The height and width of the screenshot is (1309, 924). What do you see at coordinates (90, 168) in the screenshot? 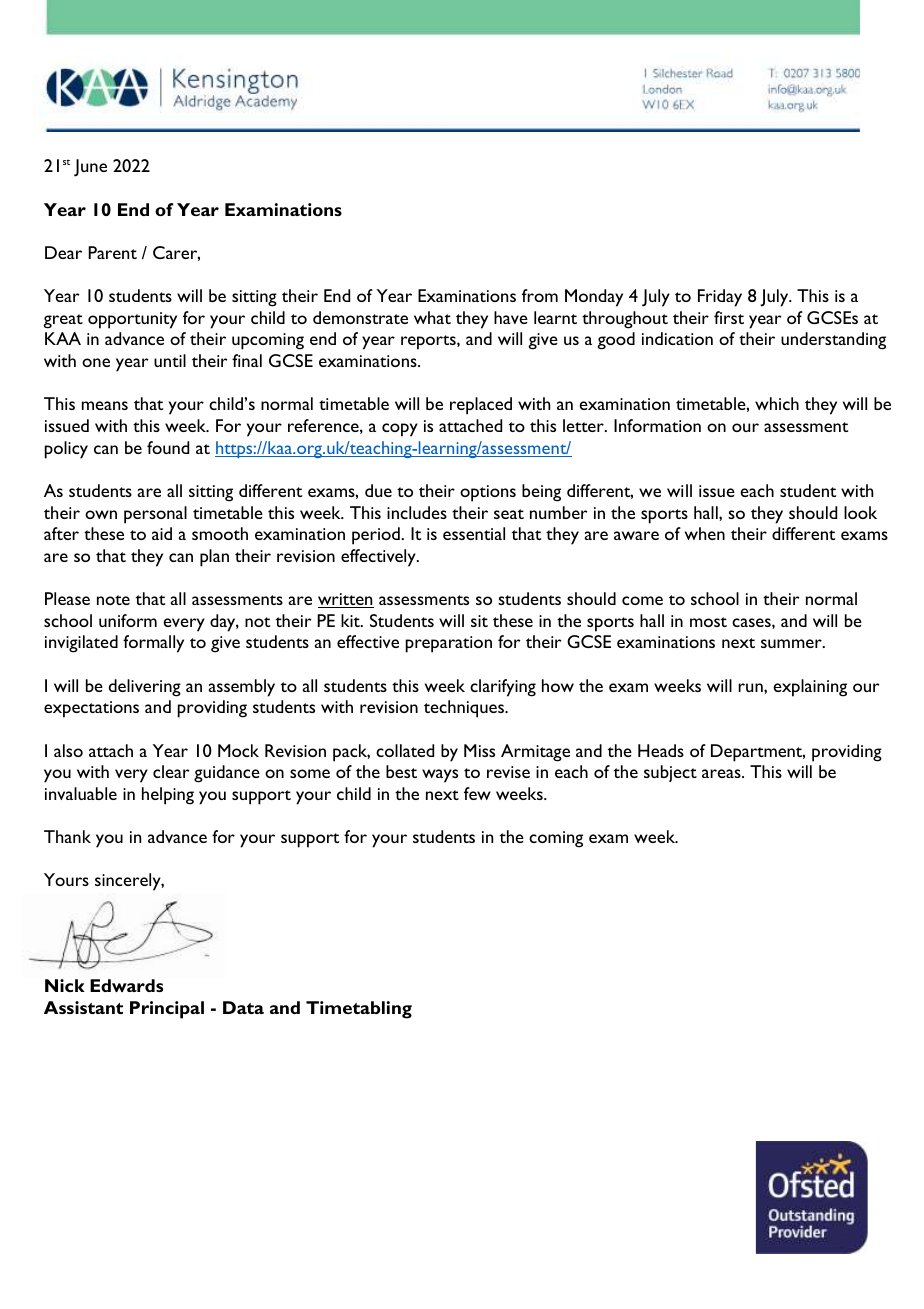
I see `June` at bounding box center [90, 168].
